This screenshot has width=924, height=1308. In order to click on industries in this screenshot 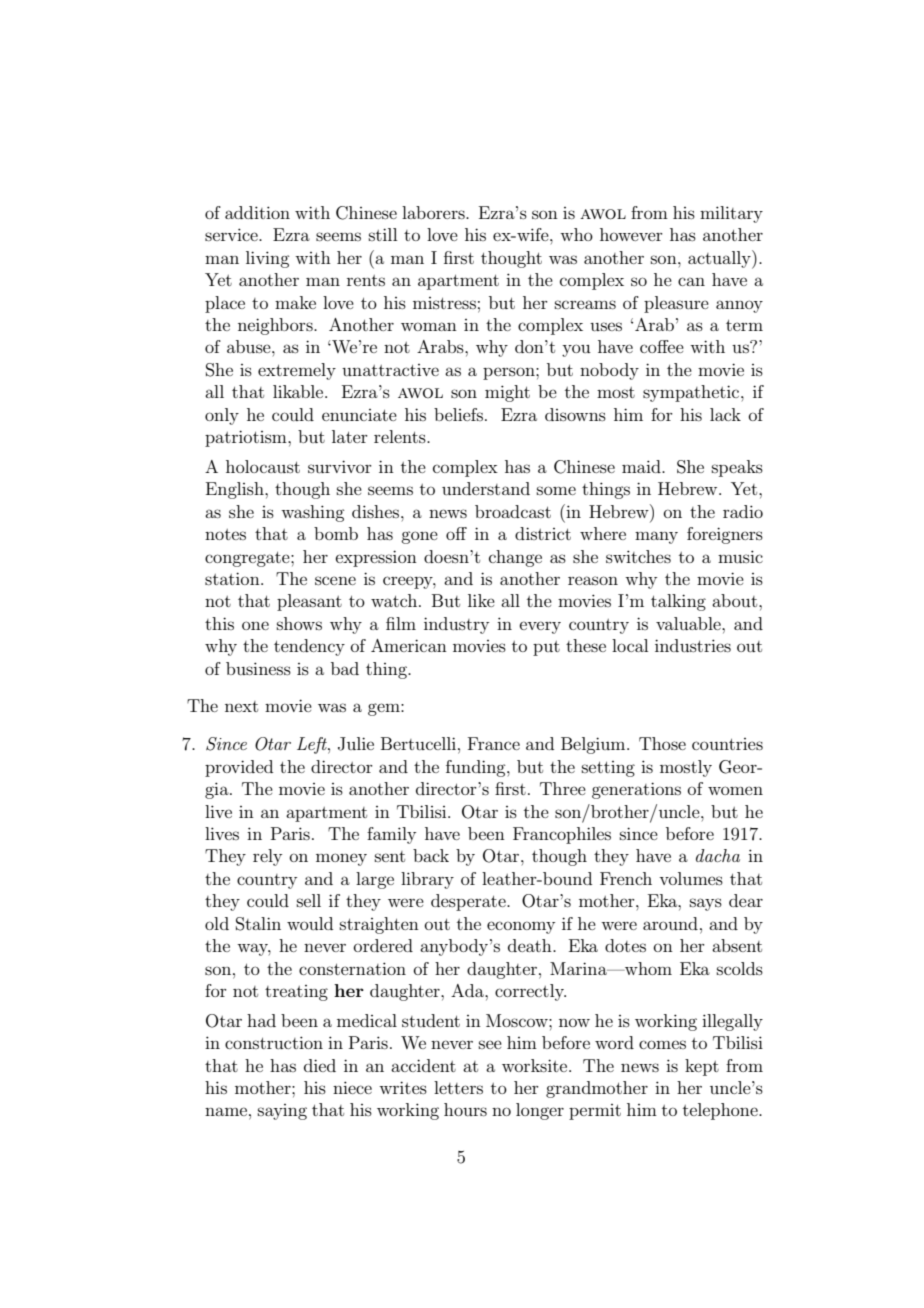, I will do `click(693, 645)`.
